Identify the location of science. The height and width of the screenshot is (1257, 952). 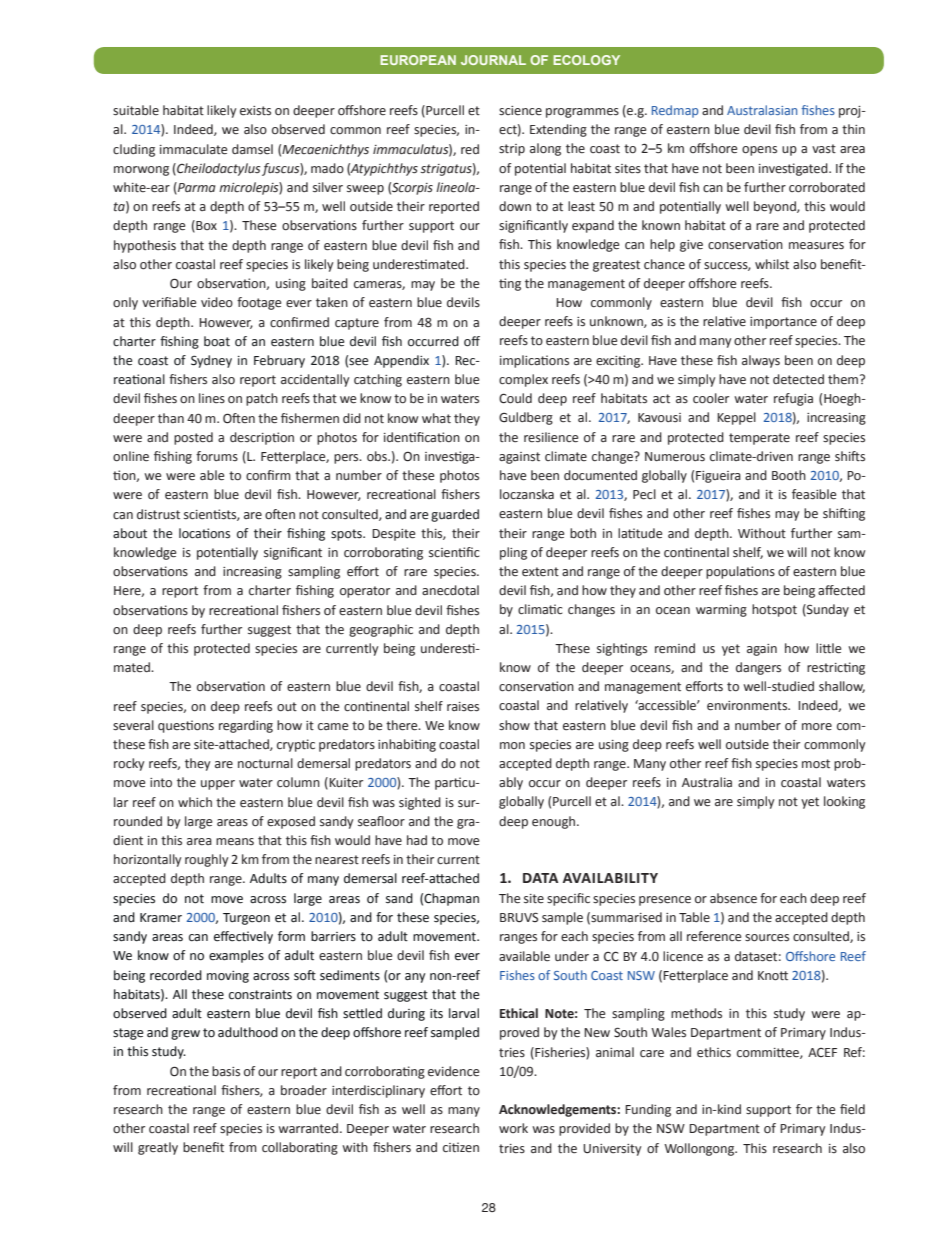
(520, 111).
